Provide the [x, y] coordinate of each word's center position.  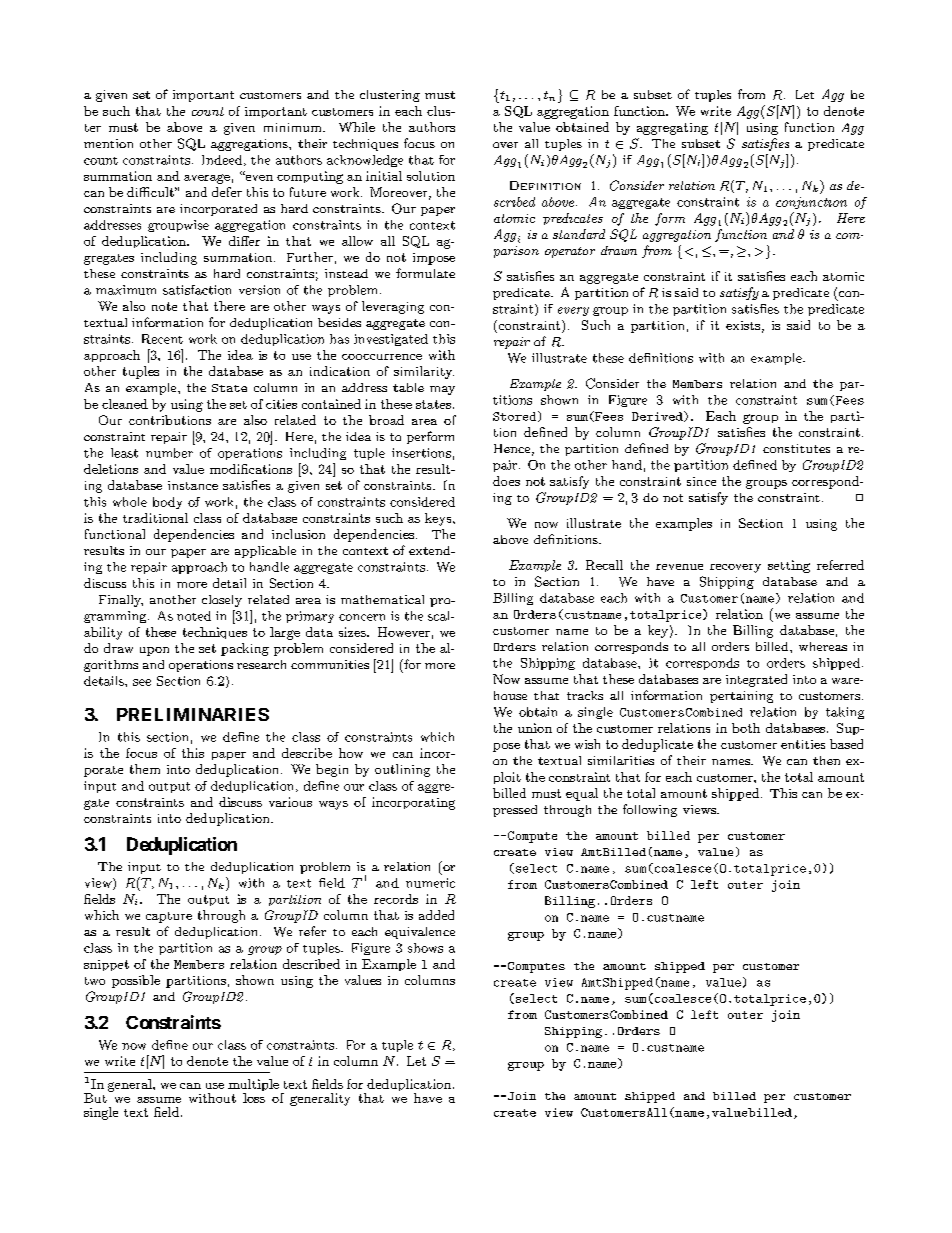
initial [384, 176]
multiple [253, 1086]
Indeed [223, 160]
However [404, 632]
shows [425, 948]
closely [222, 601]
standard [579, 234]
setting [789, 566]
